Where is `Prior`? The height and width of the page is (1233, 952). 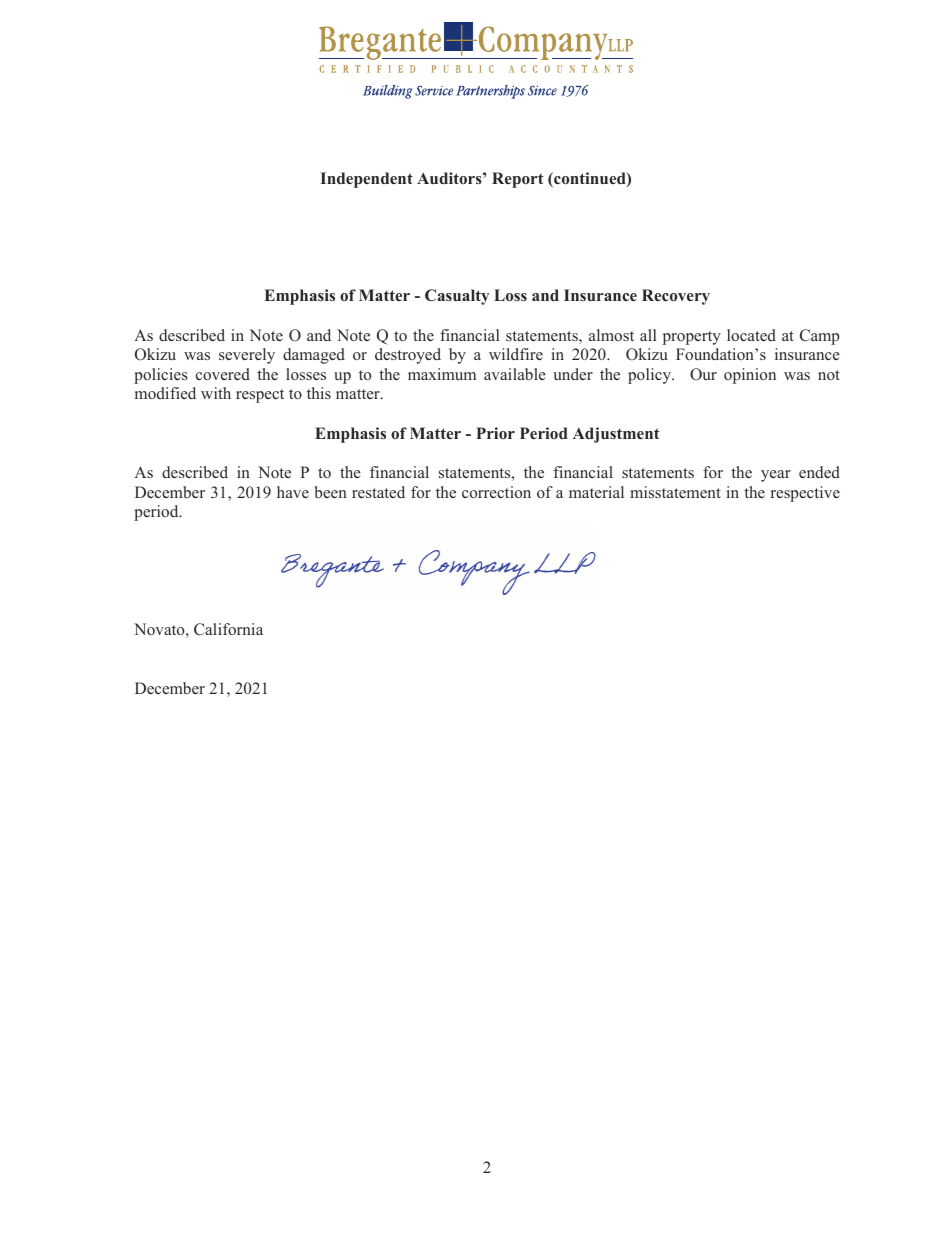
Prior is located at coordinates (495, 433).
